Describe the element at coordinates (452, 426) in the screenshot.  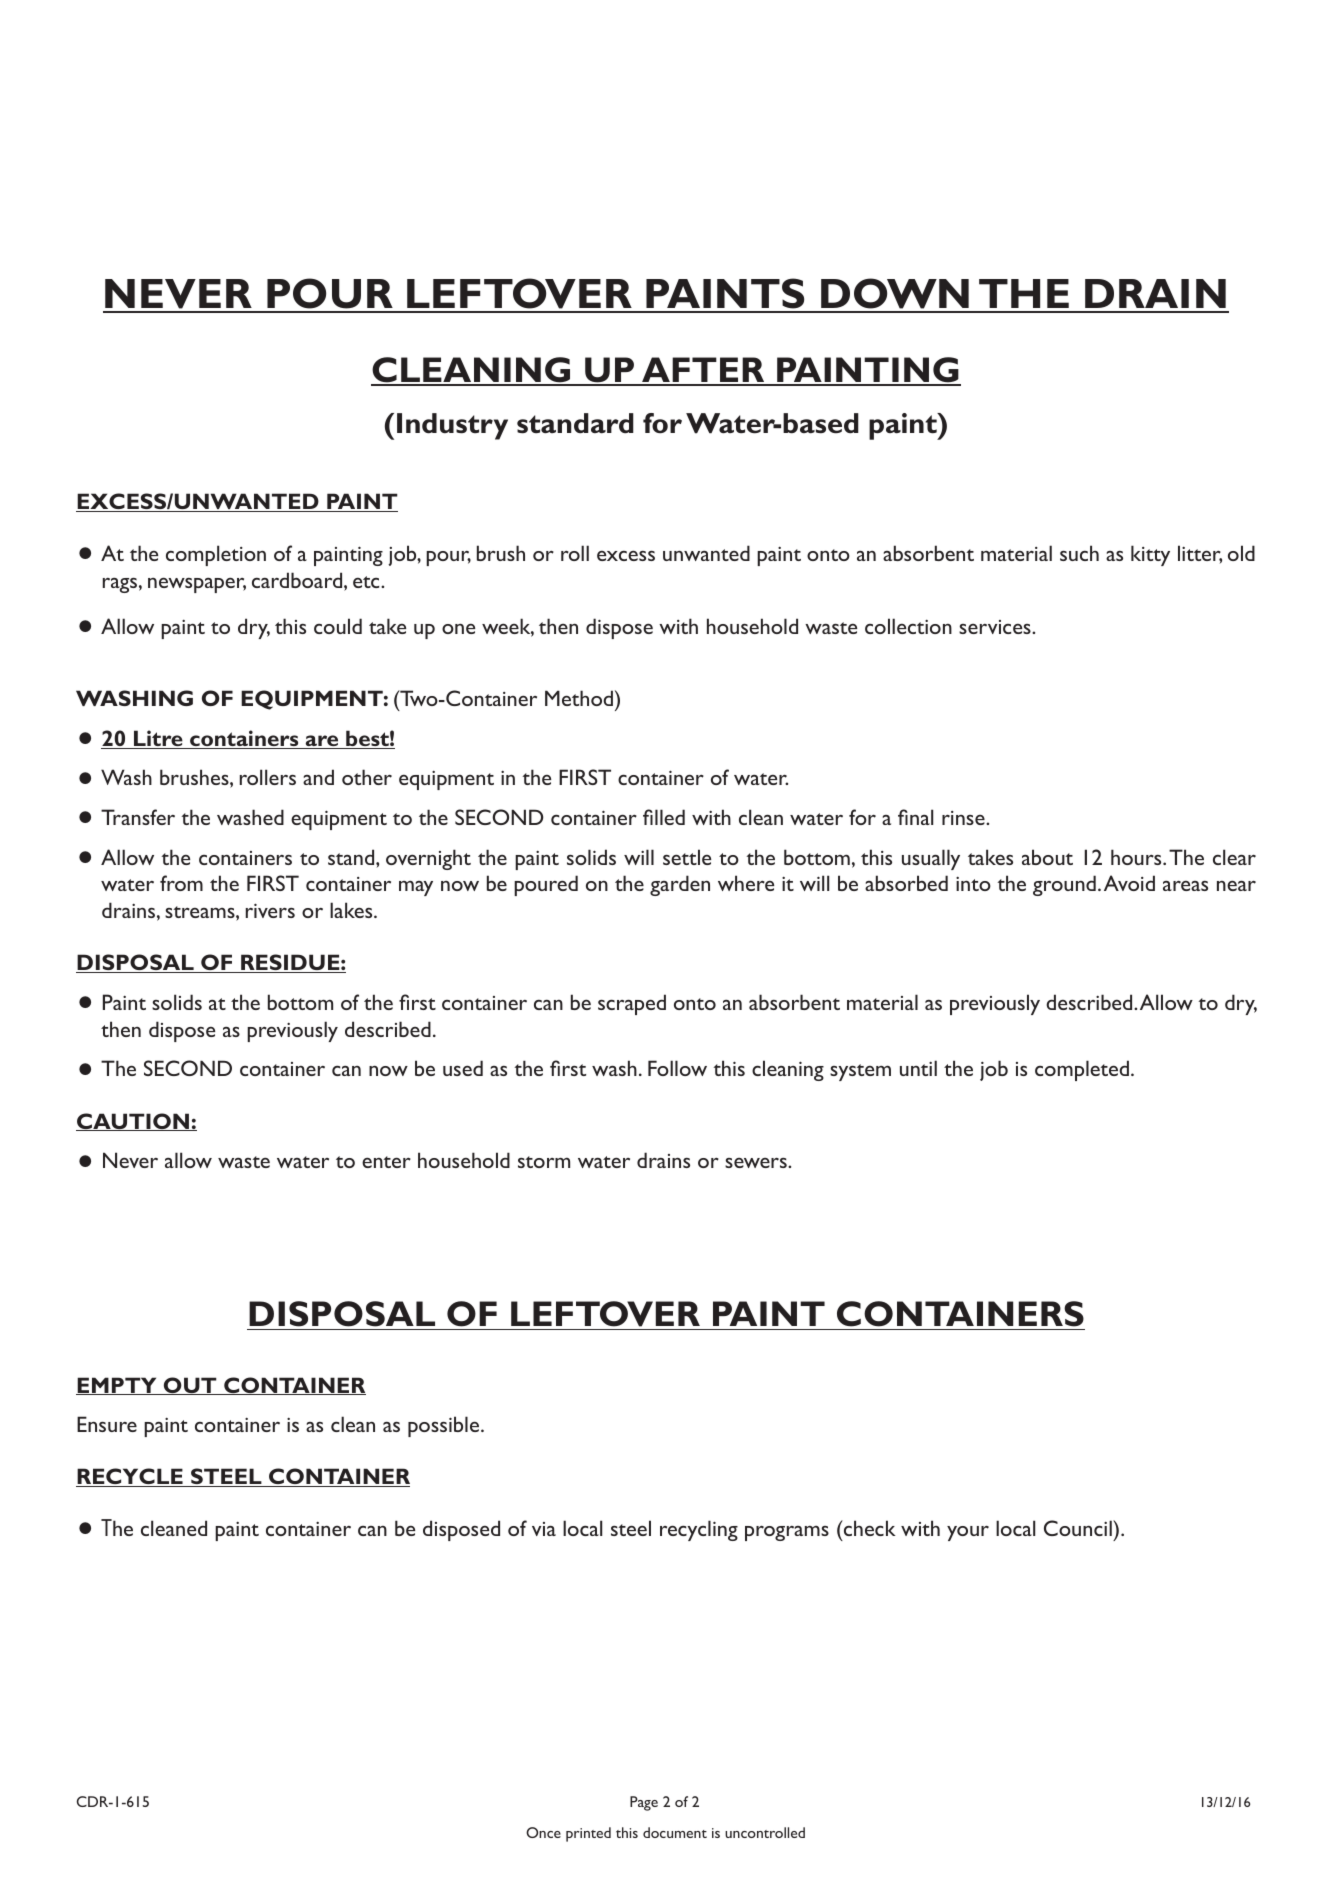
I see `Industry` at that location.
